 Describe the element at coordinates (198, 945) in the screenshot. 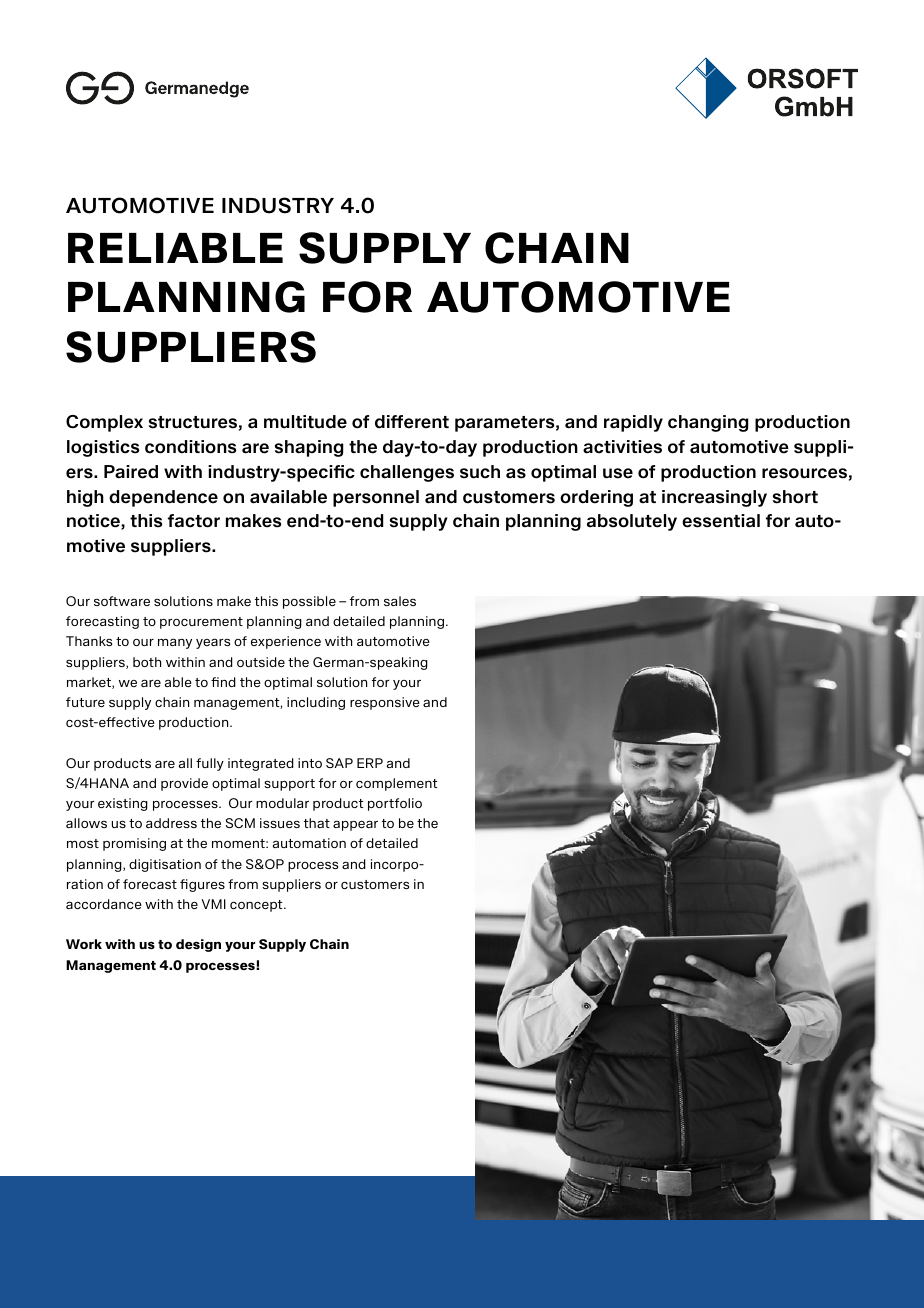

I see `design` at that location.
